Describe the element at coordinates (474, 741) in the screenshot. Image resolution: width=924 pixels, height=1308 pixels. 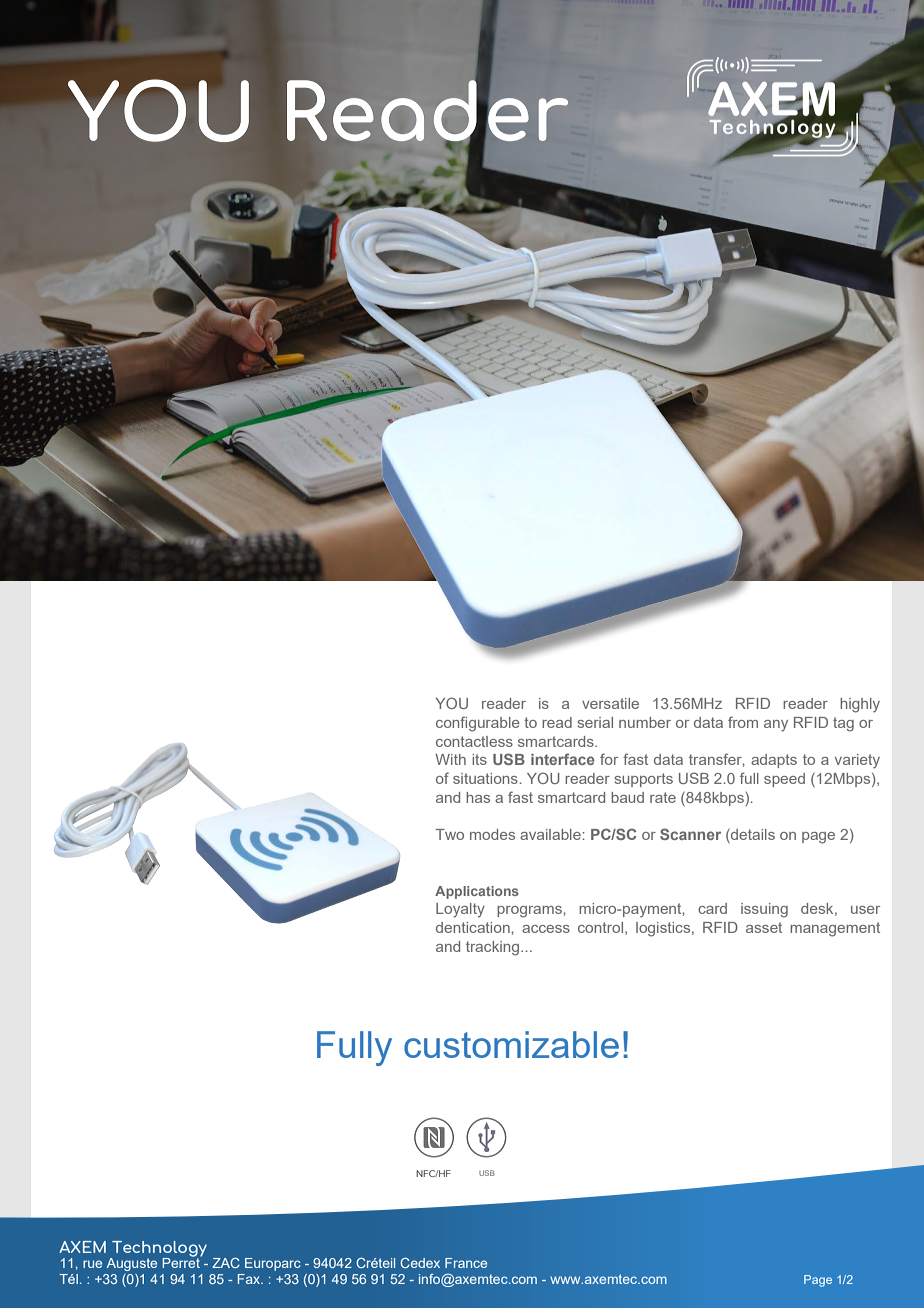
I see `contactless` at that location.
